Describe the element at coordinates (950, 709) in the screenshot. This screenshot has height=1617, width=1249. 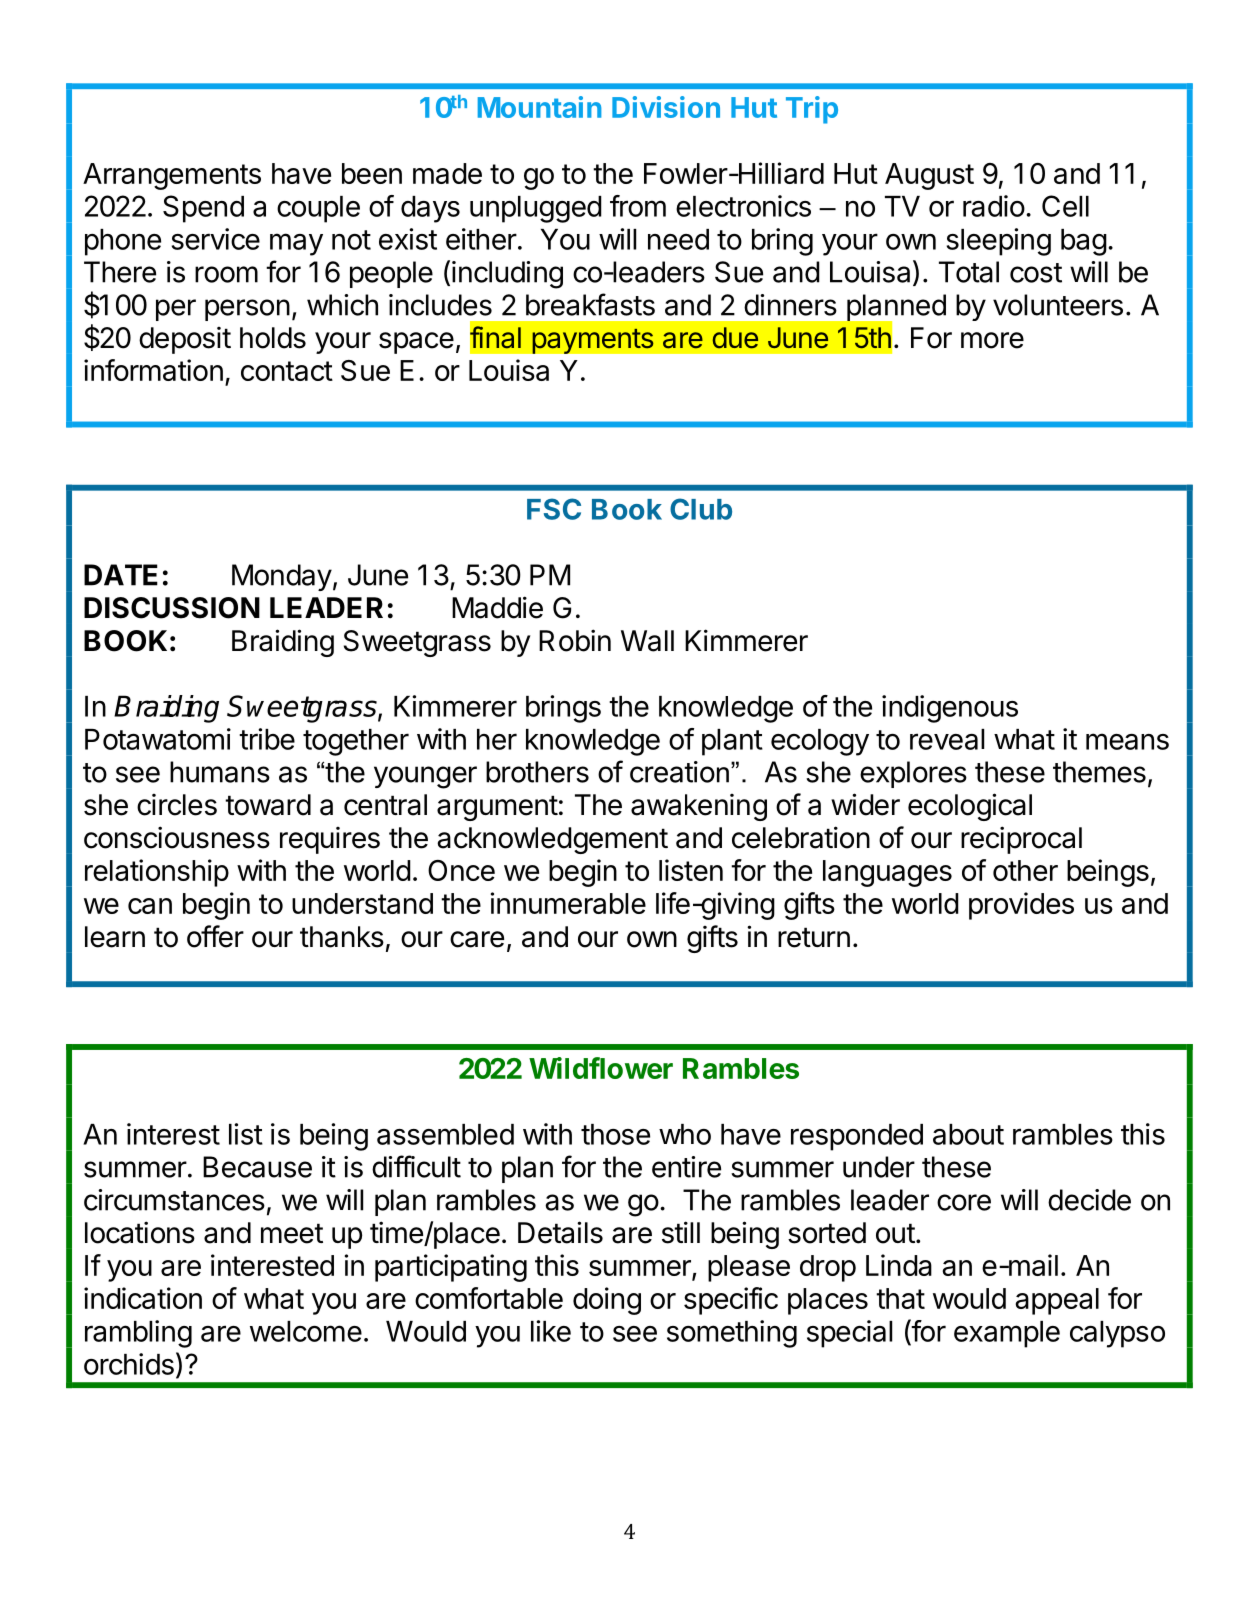
I see `indigenous` at that location.
